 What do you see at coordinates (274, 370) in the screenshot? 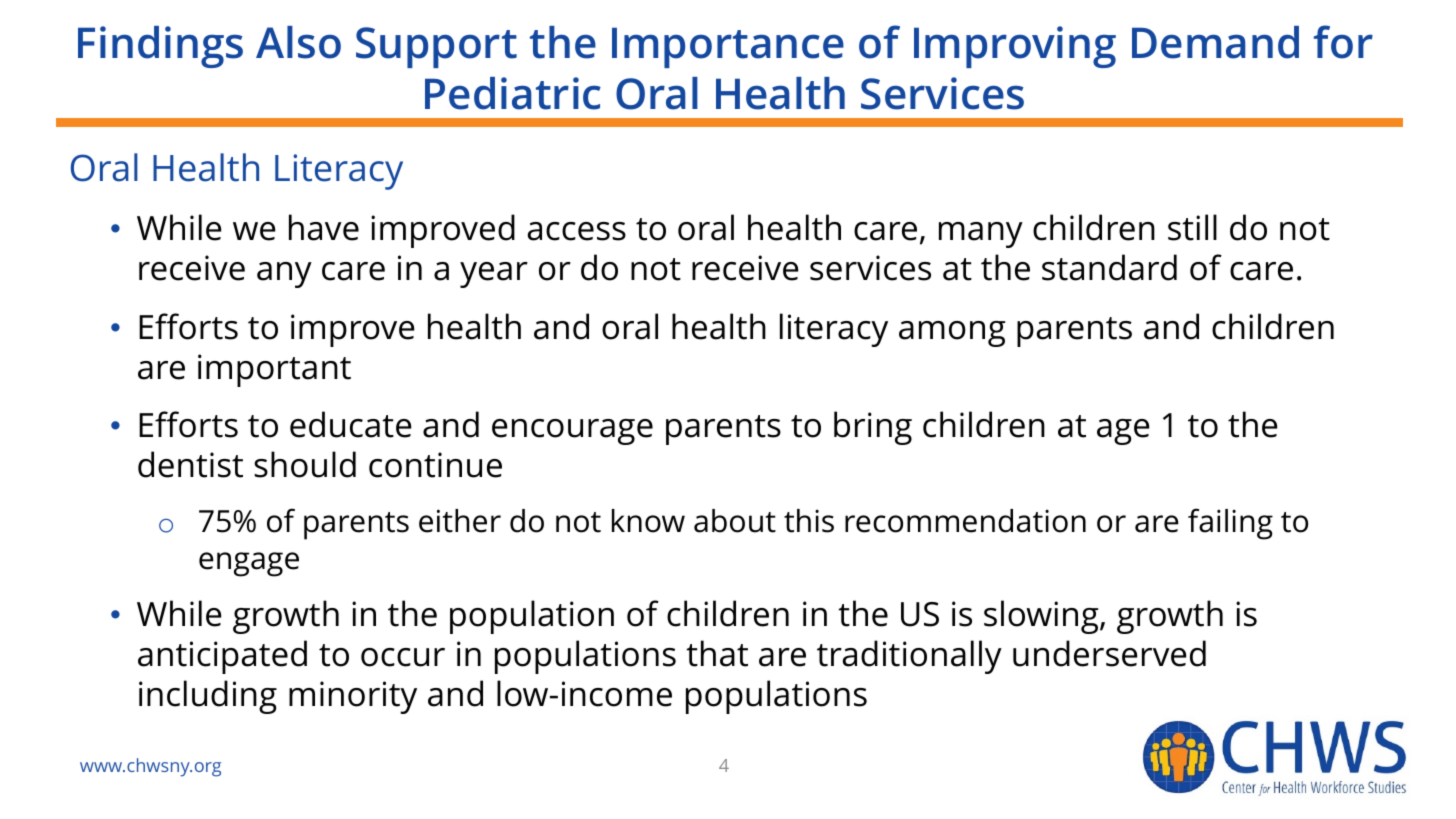
I see `important` at bounding box center [274, 370].
